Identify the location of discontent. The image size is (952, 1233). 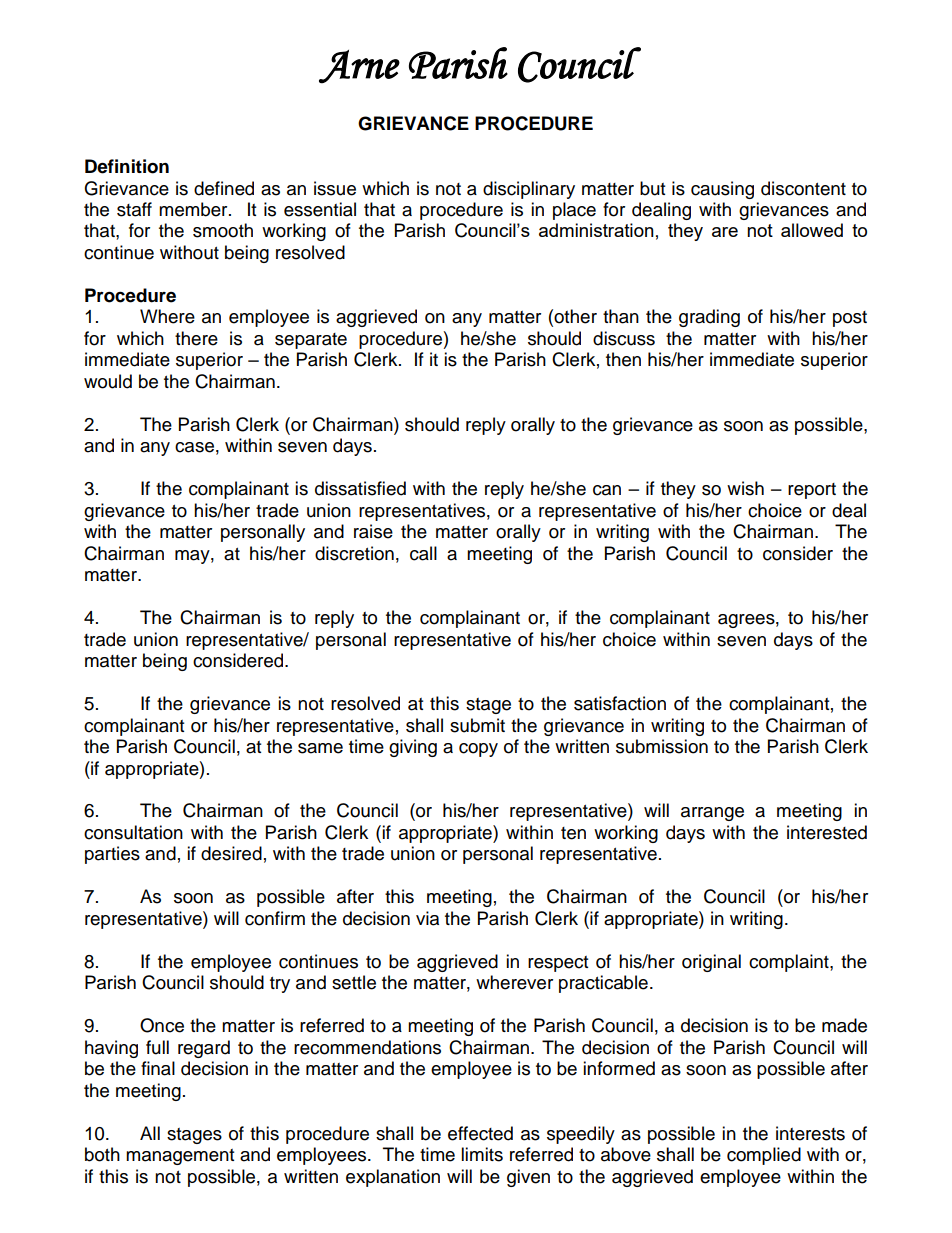
(803, 188).
